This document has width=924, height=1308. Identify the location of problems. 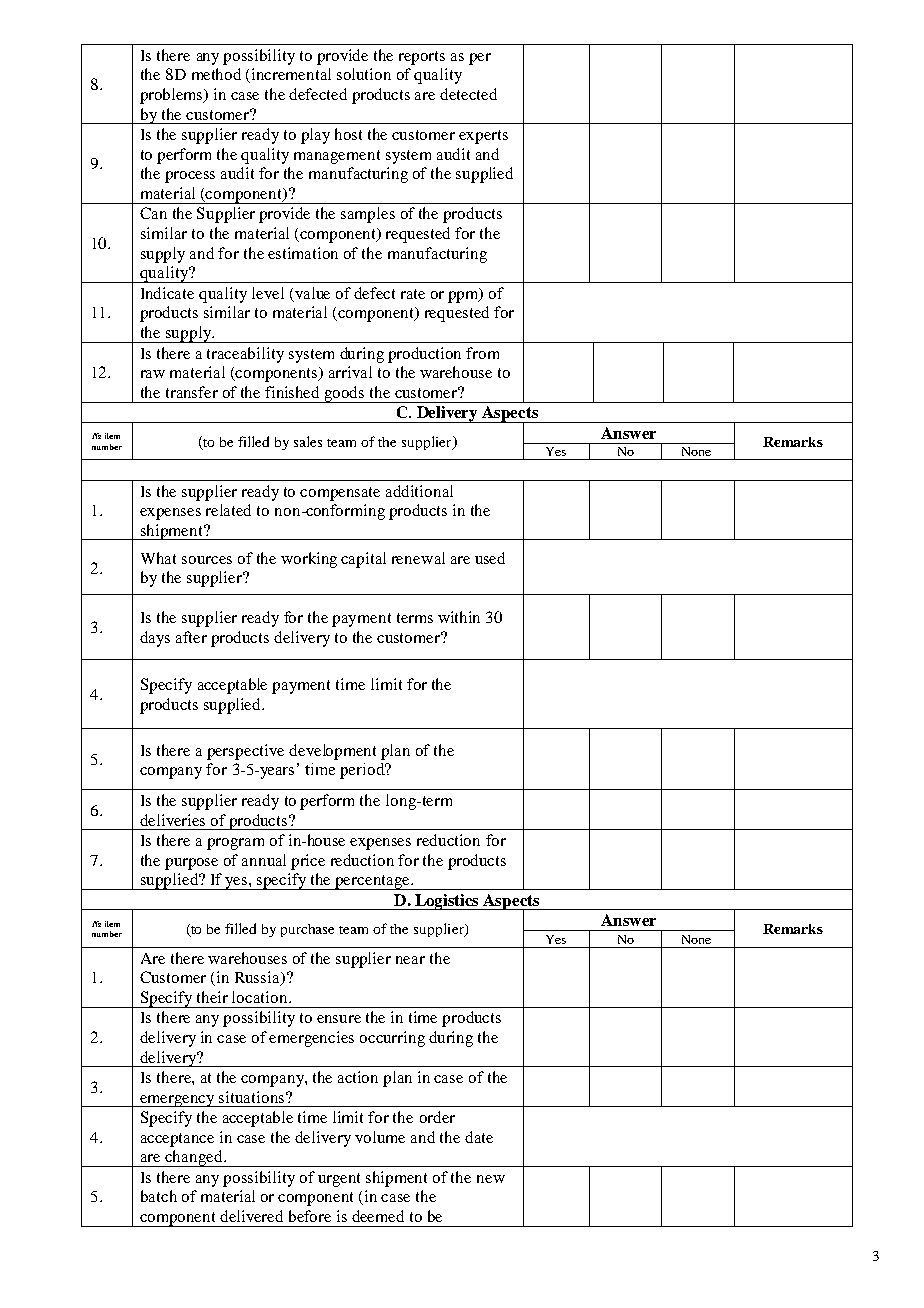
(173, 96).
